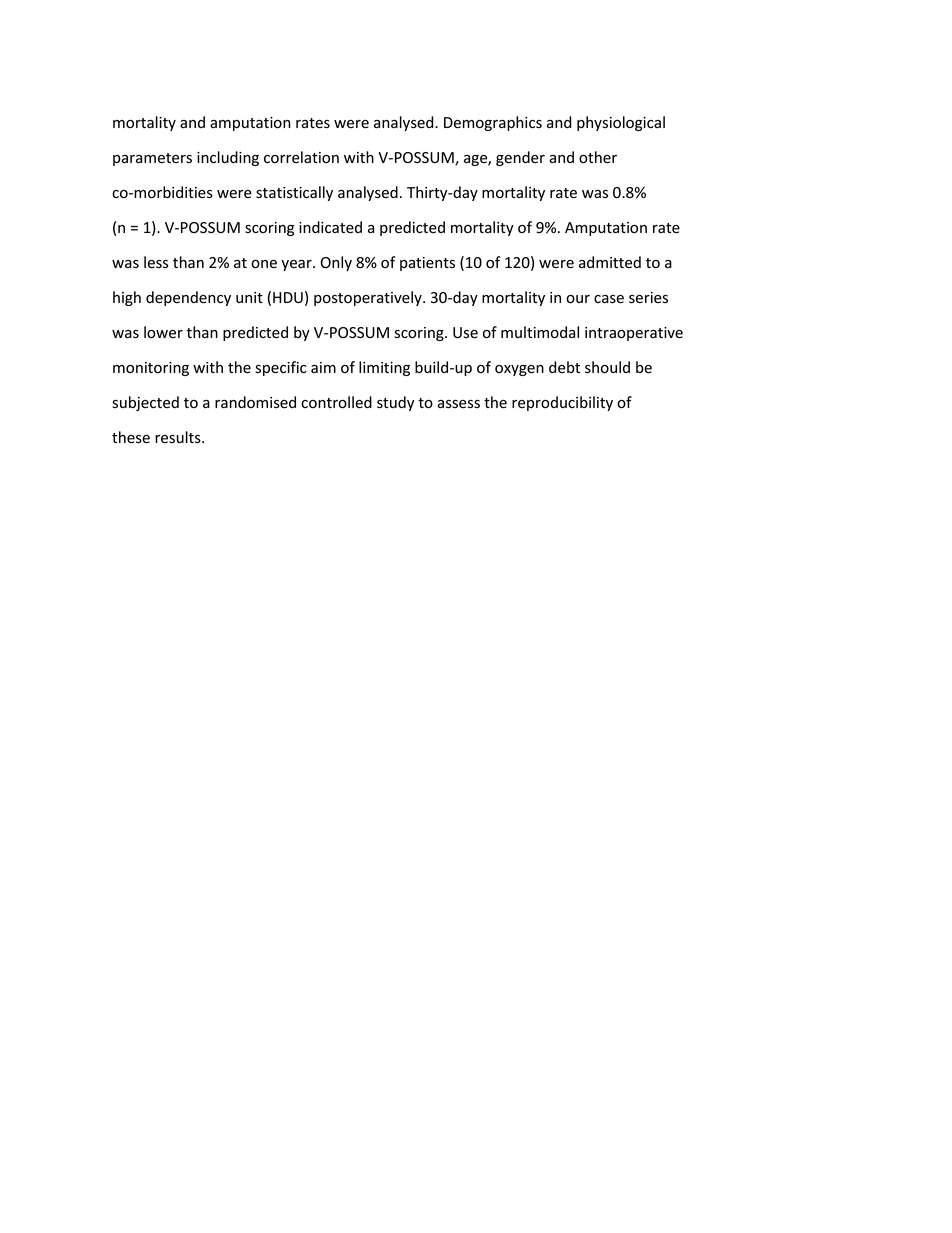 The height and width of the screenshot is (1233, 952). What do you see at coordinates (179, 437) in the screenshot?
I see `results` at bounding box center [179, 437].
